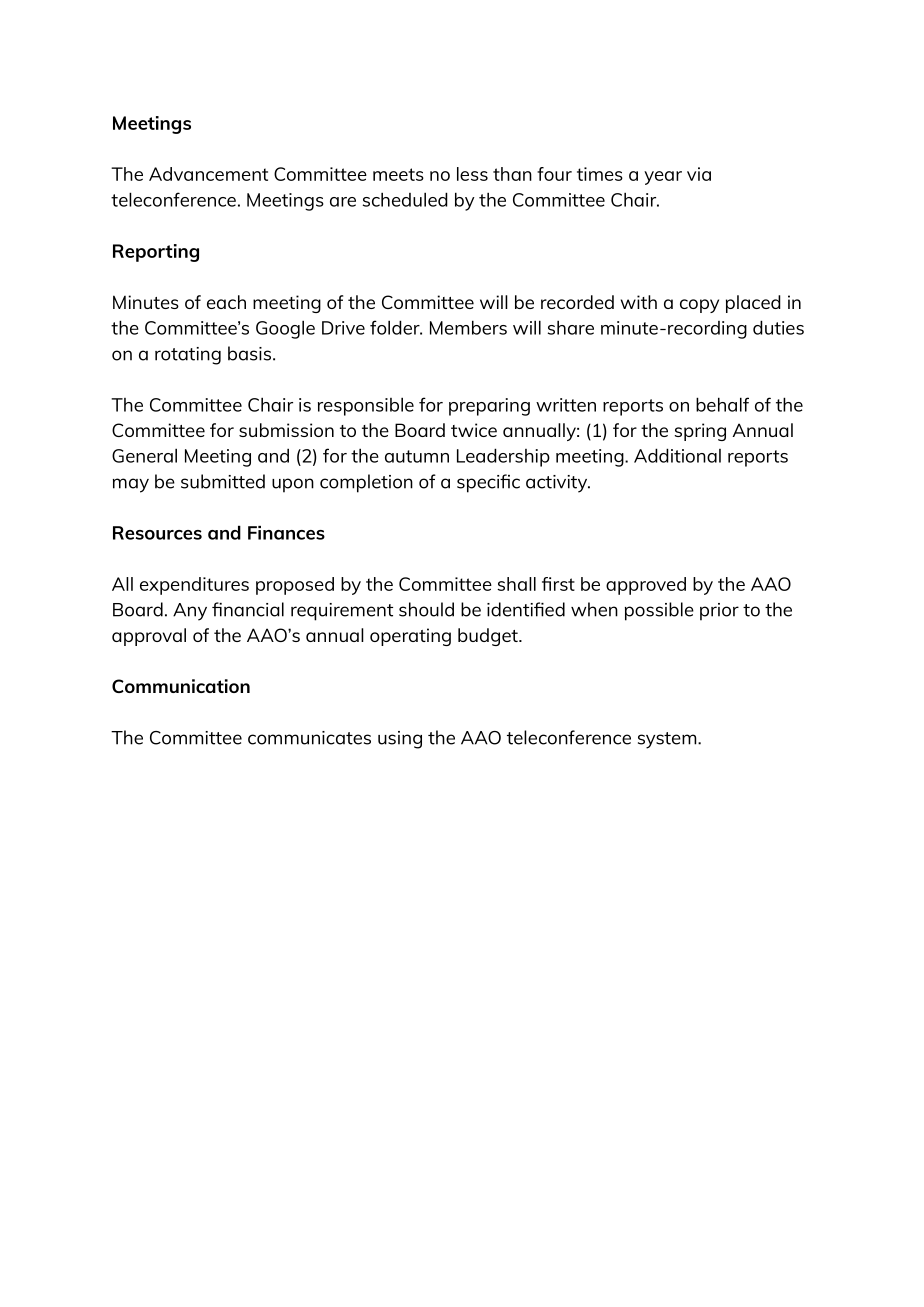 Image resolution: width=924 pixels, height=1307 pixels. Describe the element at coordinates (208, 174) in the document. I see `Advancement` at that location.
